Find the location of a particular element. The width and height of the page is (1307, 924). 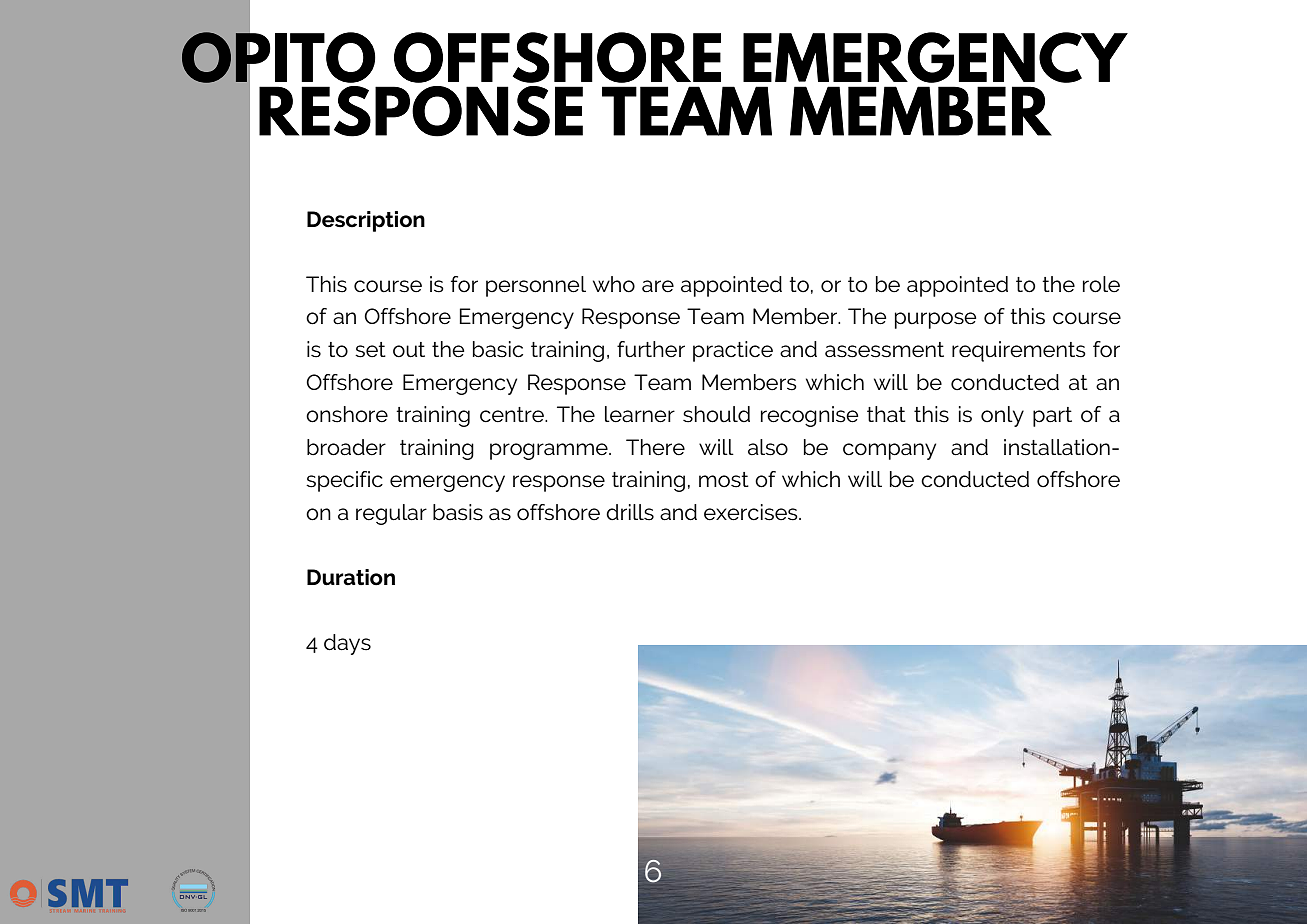

role is located at coordinates (1101, 284).
